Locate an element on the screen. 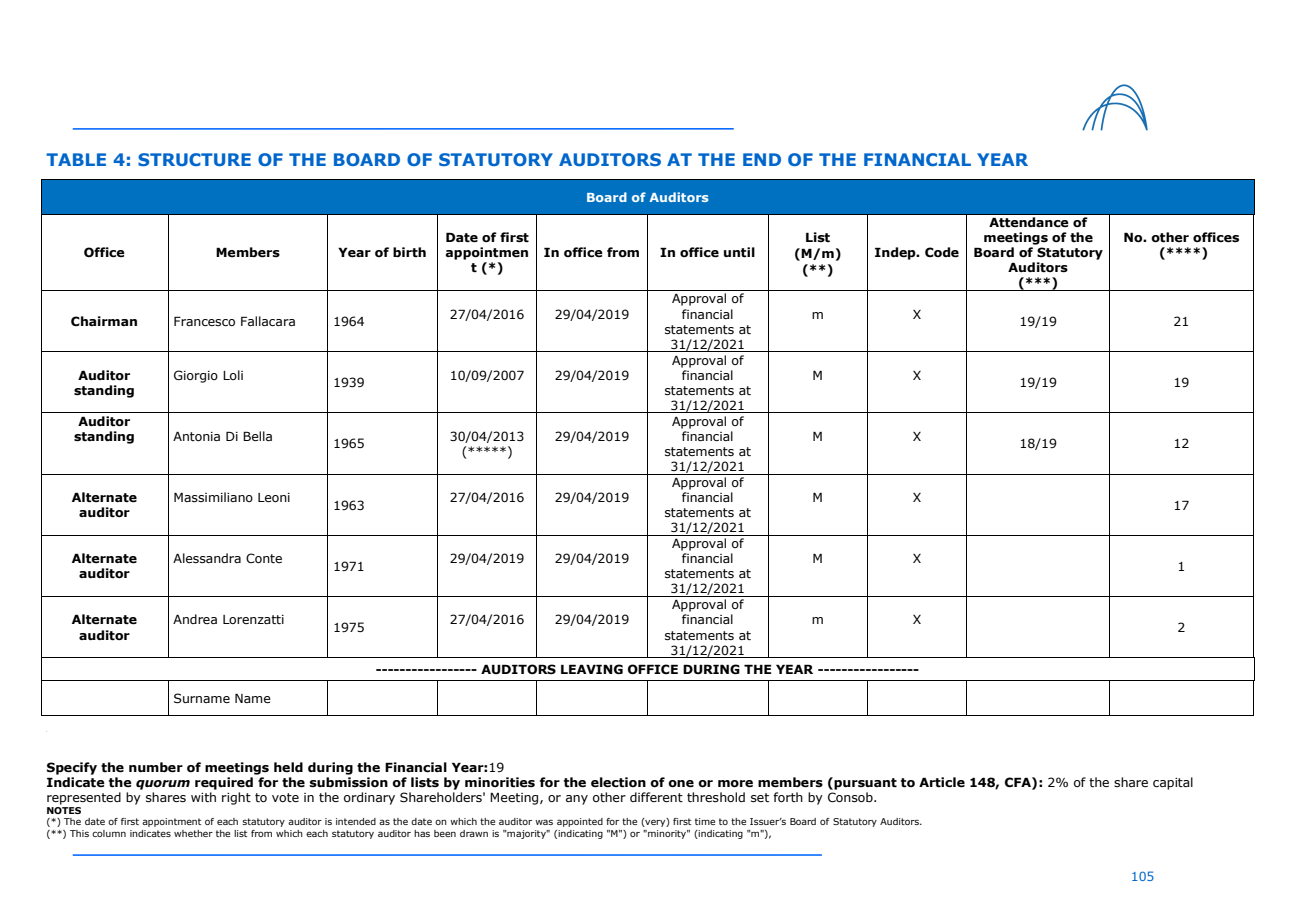 This screenshot has height=924, width=1309. STRUCTURE is located at coordinates (194, 159).
